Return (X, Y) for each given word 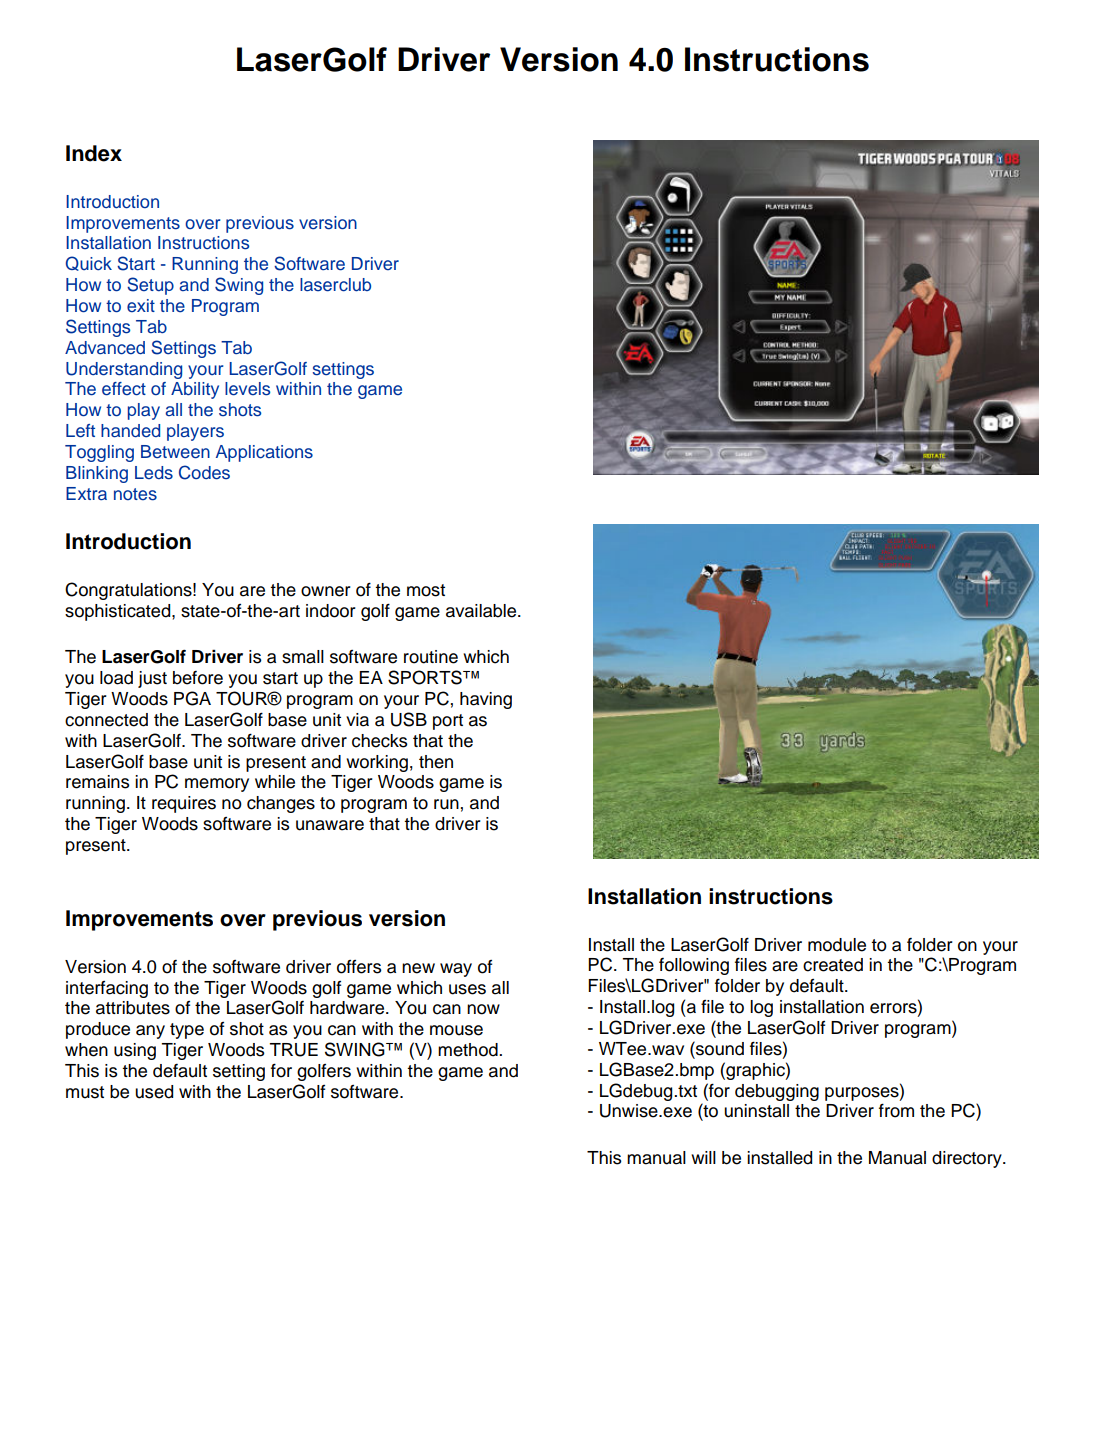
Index (94, 153)
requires (184, 804)
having (486, 700)
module (837, 945)
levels (247, 389)
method (469, 1050)
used (154, 1092)
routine (431, 657)
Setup (150, 286)
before (198, 678)
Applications (264, 453)
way (456, 970)
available (482, 611)
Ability (195, 390)
